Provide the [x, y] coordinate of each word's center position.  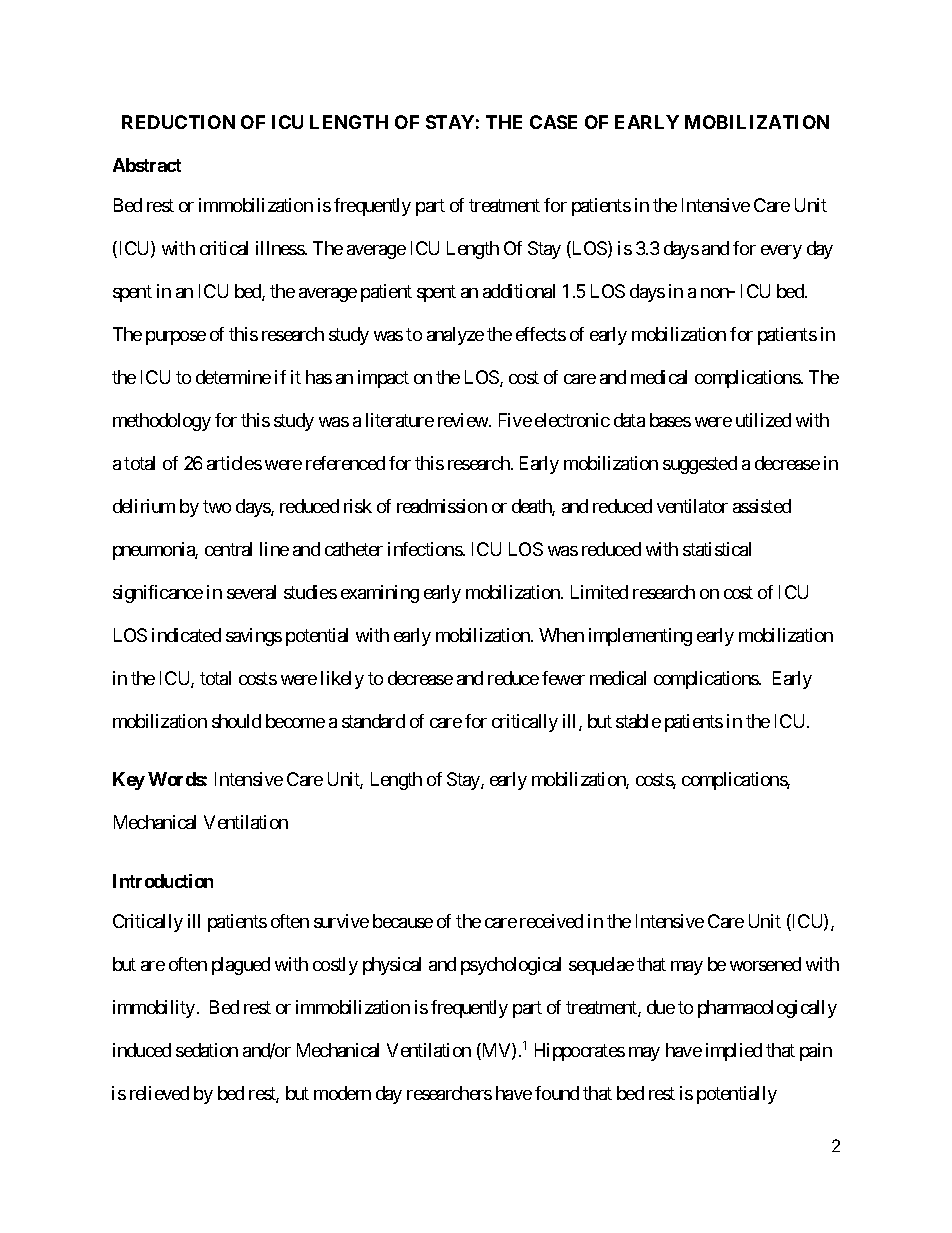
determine [233, 377]
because [403, 921]
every [781, 252]
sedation [207, 1050]
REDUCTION [178, 122]
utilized [763, 420]
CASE [553, 122]
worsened [765, 964]
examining [380, 594]
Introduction [163, 881]
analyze [455, 336]
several [251, 592]
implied [734, 1052]
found [557, 1093]
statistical [717, 549]
